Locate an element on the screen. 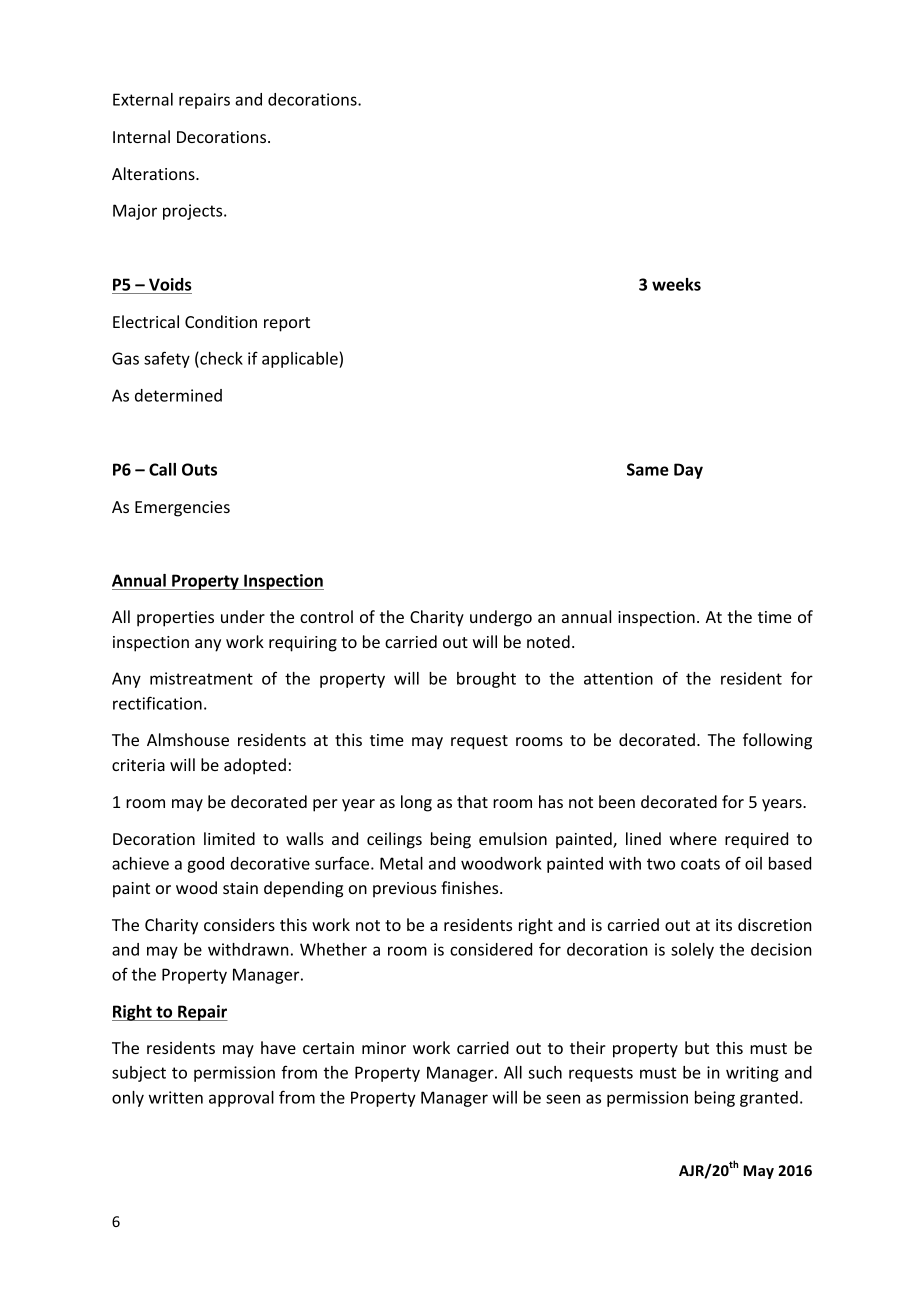 Image resolution: width=924 pixels, height=1308 pixels. projects is located at coordinates (194, 212).
